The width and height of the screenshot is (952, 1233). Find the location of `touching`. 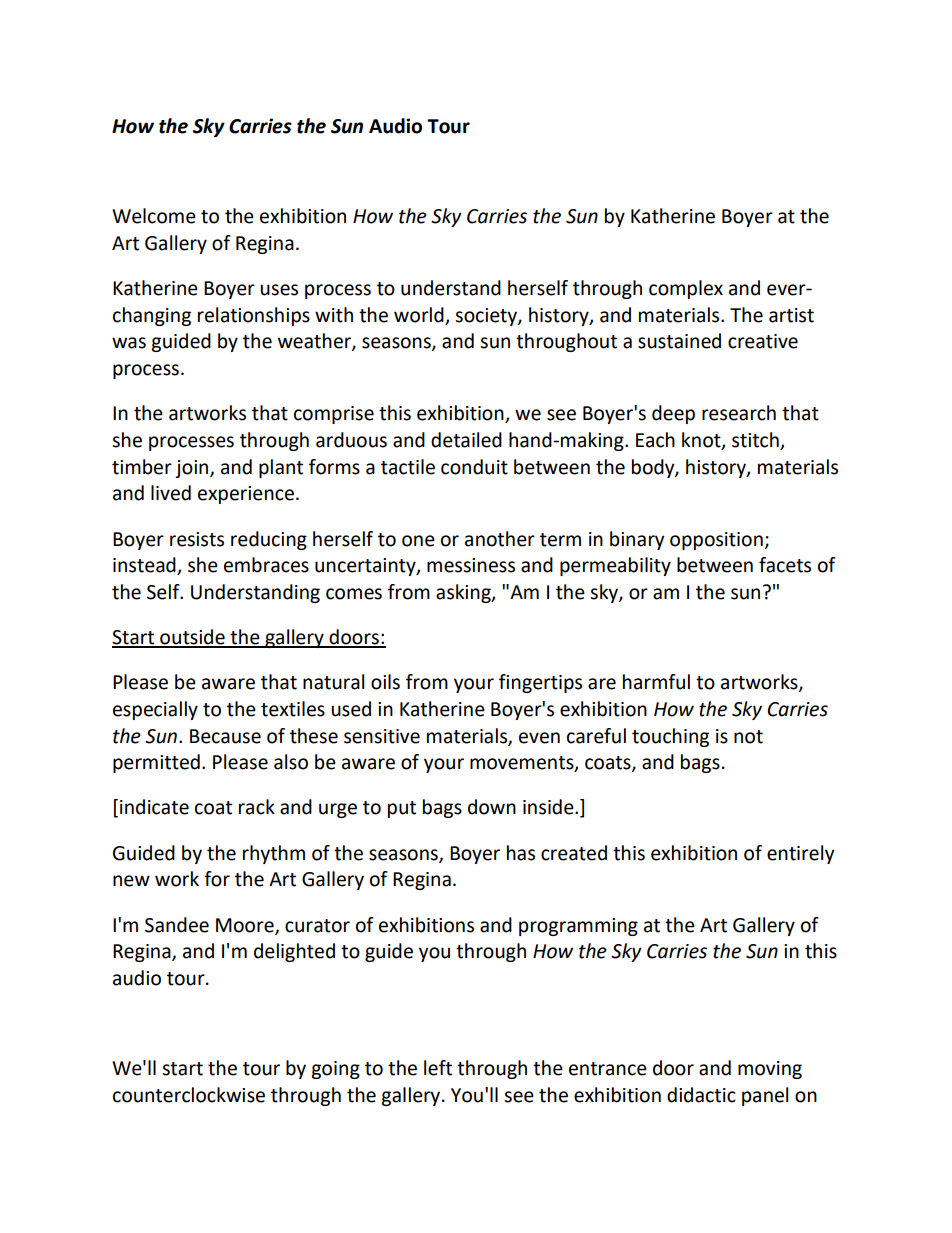

touching is located at coordinates (670, 737).
